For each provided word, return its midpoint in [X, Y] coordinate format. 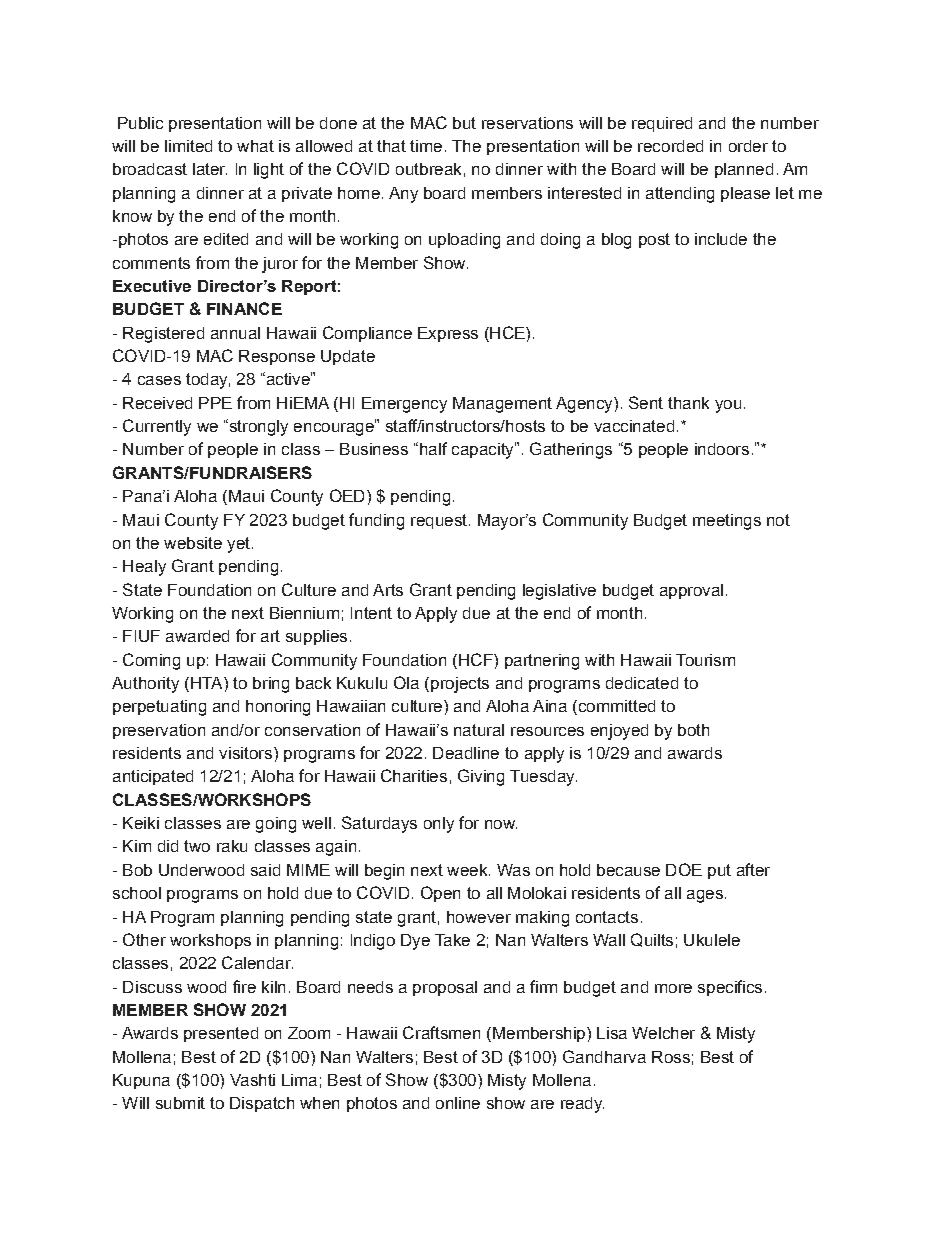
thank [688, 403]
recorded [670, 146]
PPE [215, 403]
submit [180, 1103]
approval [691, 591]
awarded [197, 636]
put [719, 871]
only [439, 825]
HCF [477, 659]
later [210, 169]
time [426, 146]
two [197, 846]
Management [502, 405]
